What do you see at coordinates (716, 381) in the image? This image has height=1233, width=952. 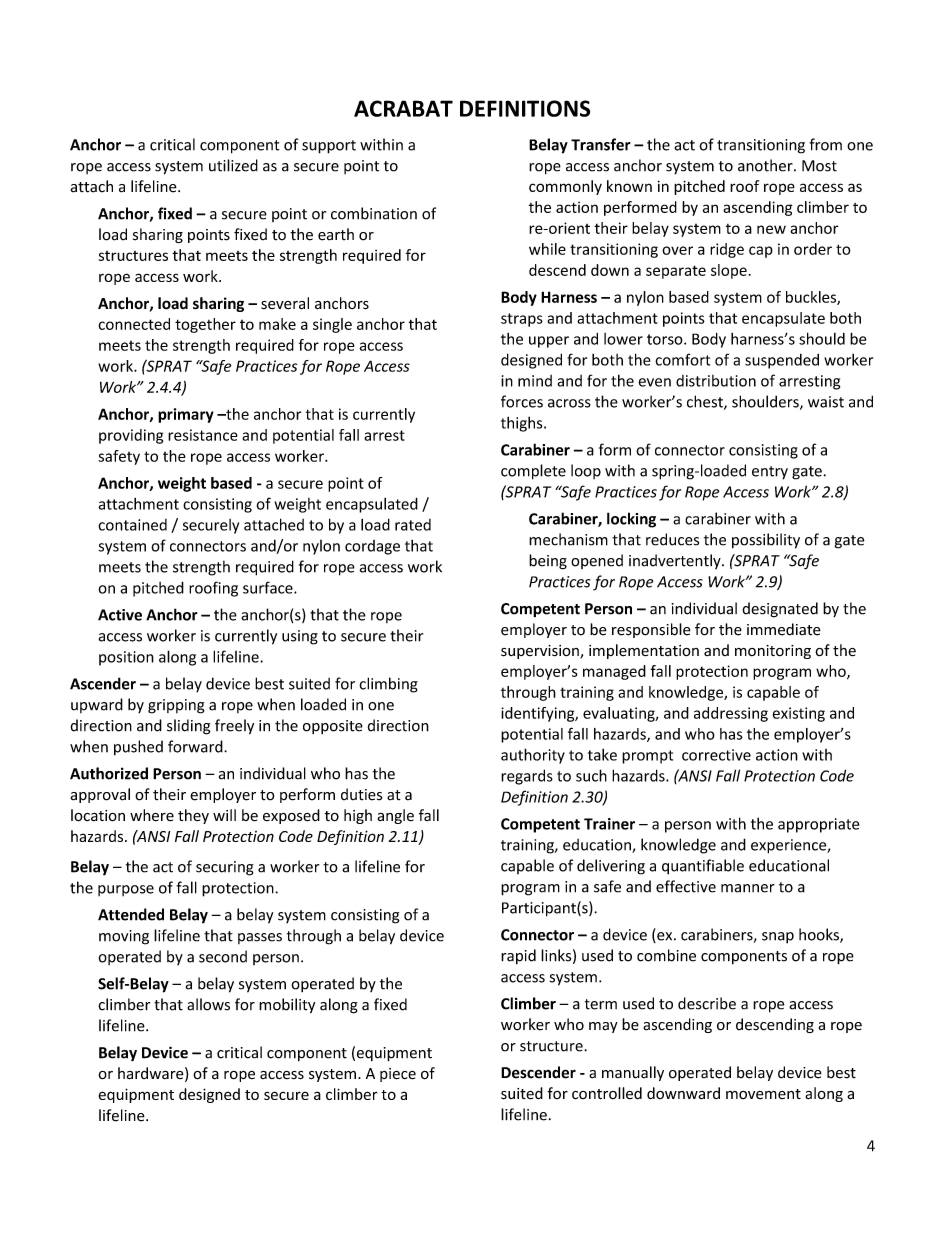 I see `distribution` at bounding box center [716, 381].
